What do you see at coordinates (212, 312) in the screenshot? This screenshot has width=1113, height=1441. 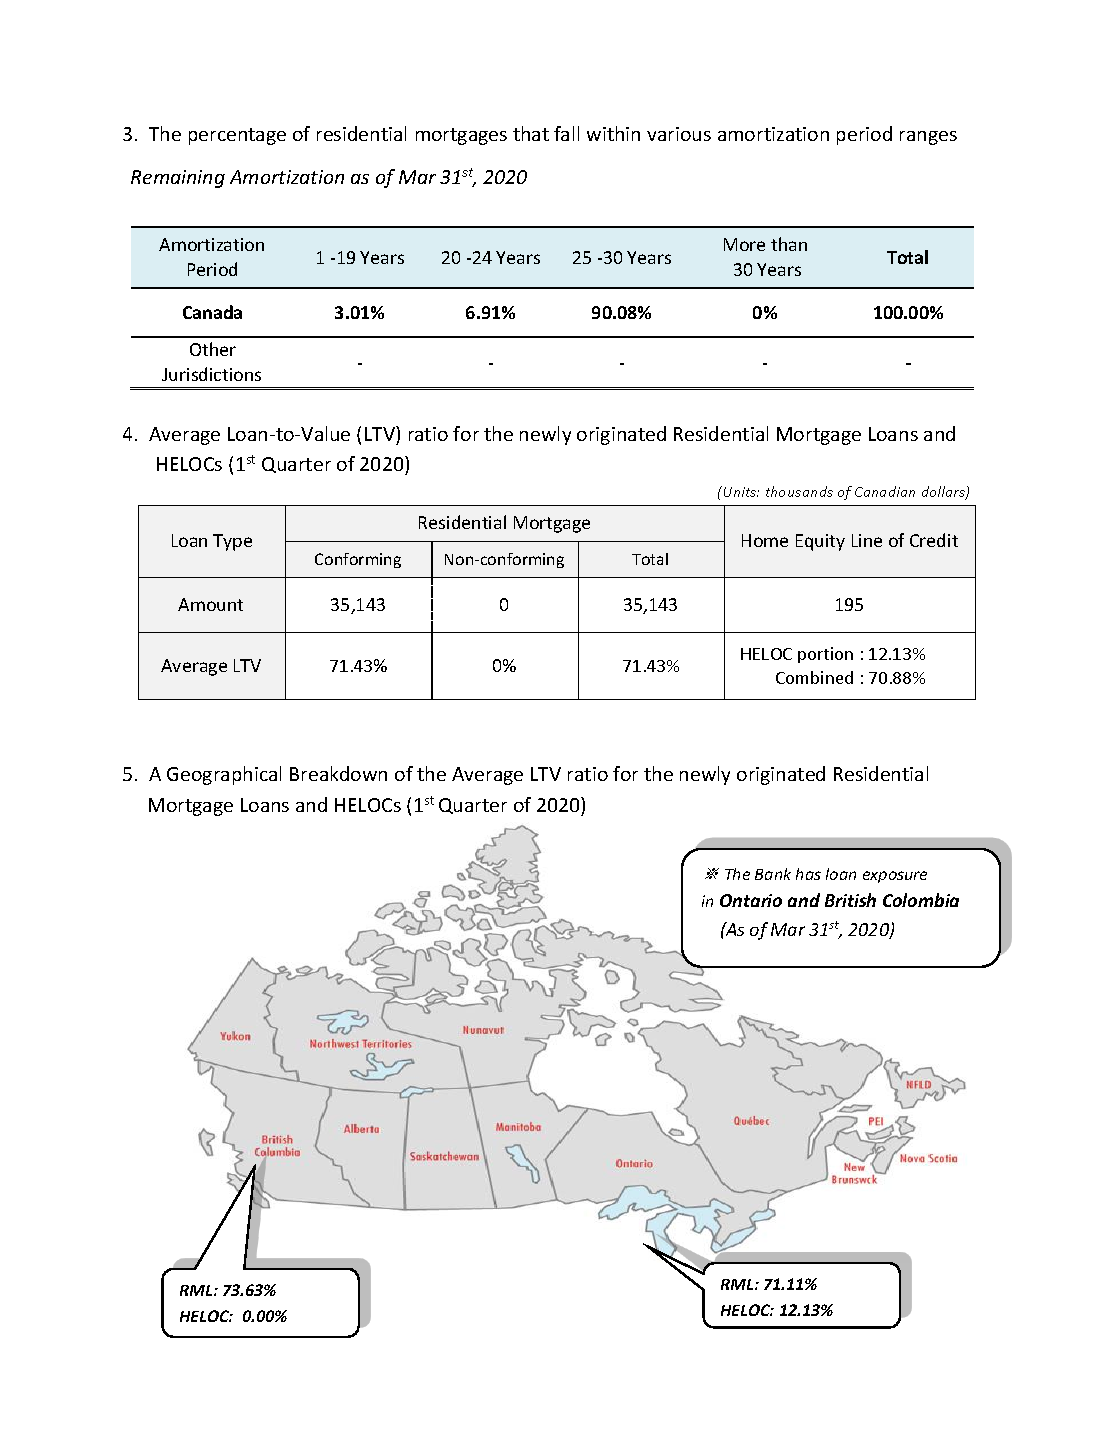 I see `Canada` at bounding box center [212, 312].
